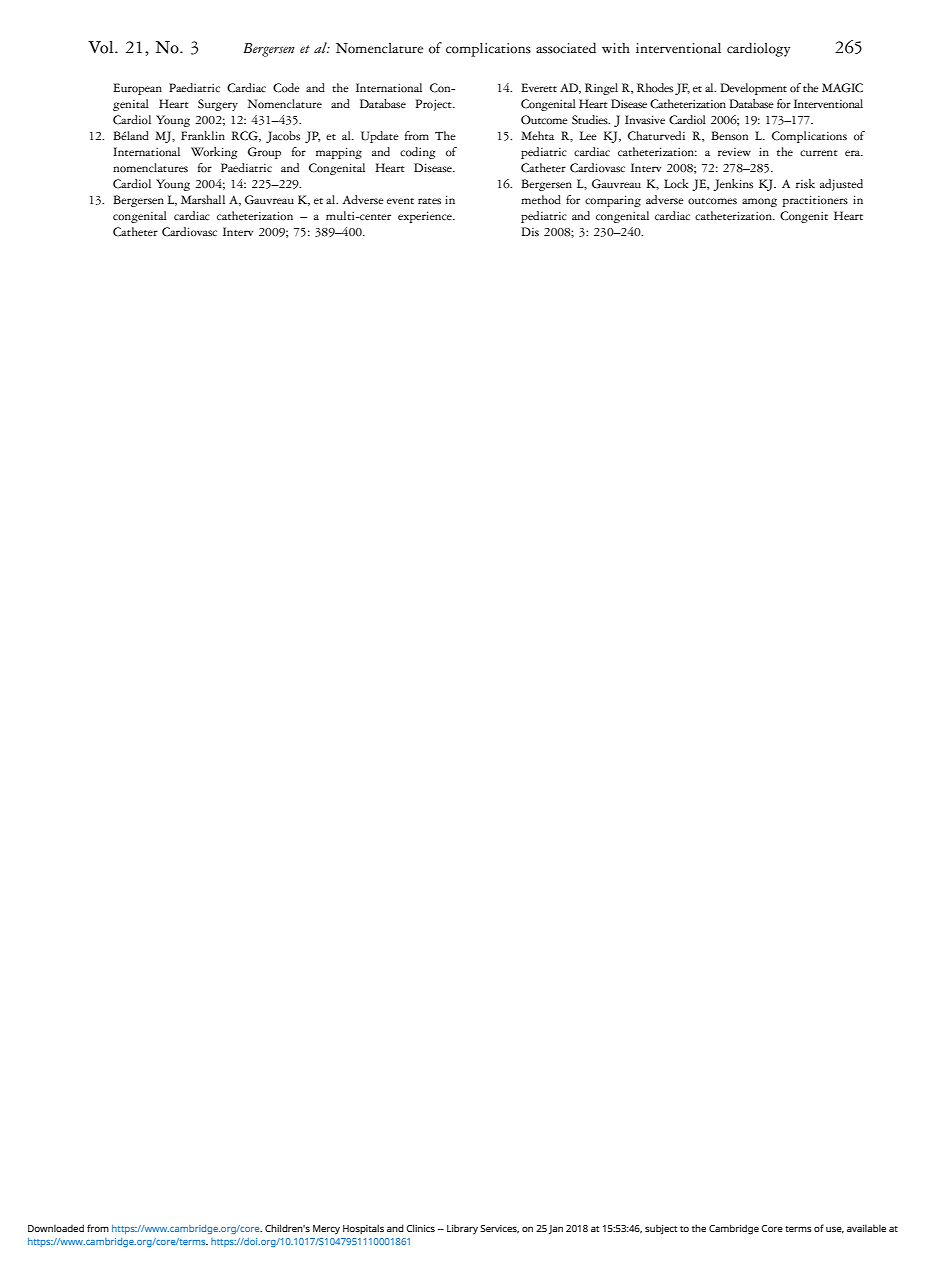 This screenshot has width=952, height=1270. Describe the element at coordinates (429, 201) in the screenshot. I see `rates` at that location.
